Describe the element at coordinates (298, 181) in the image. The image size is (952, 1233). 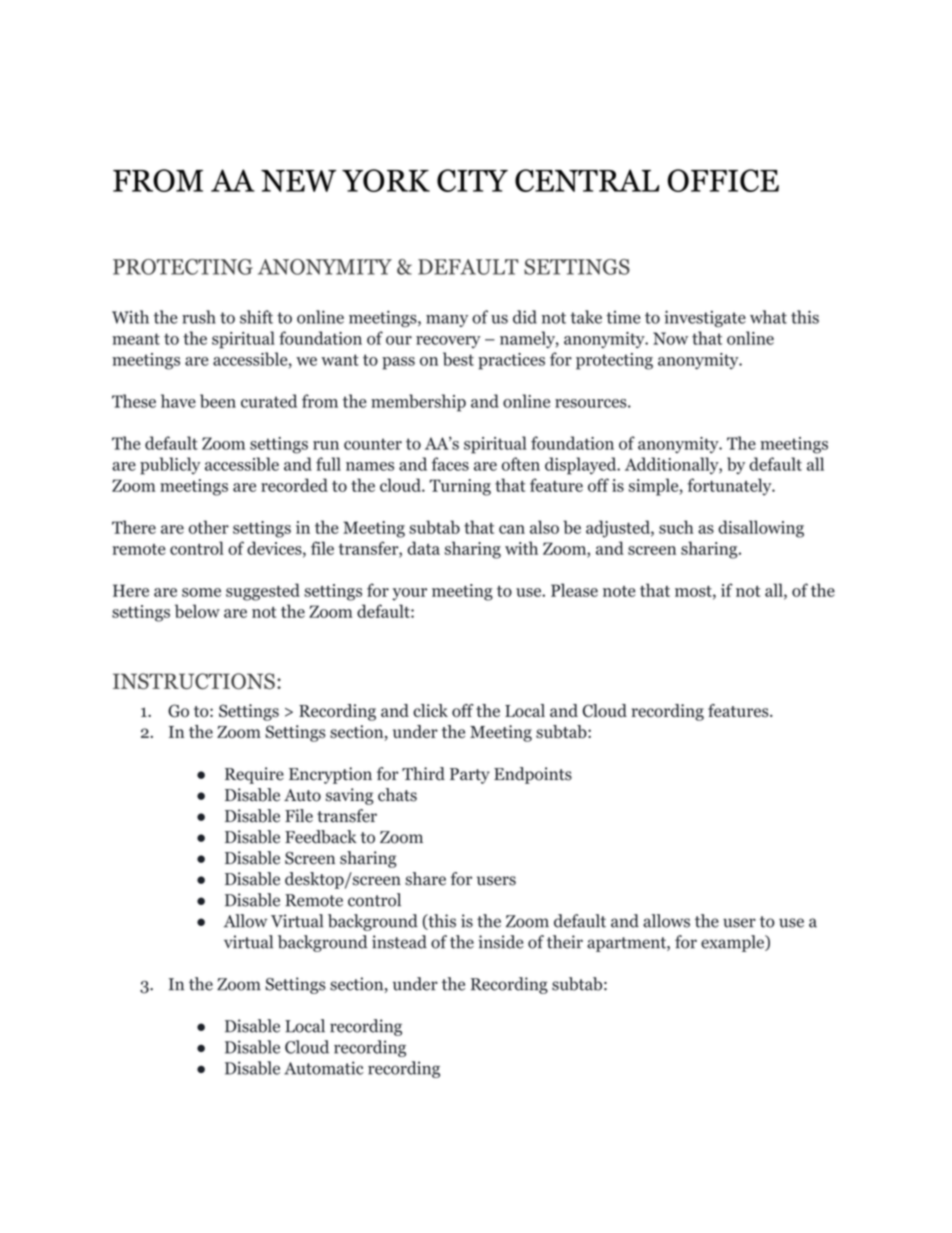
I see `NEW` at that location.
